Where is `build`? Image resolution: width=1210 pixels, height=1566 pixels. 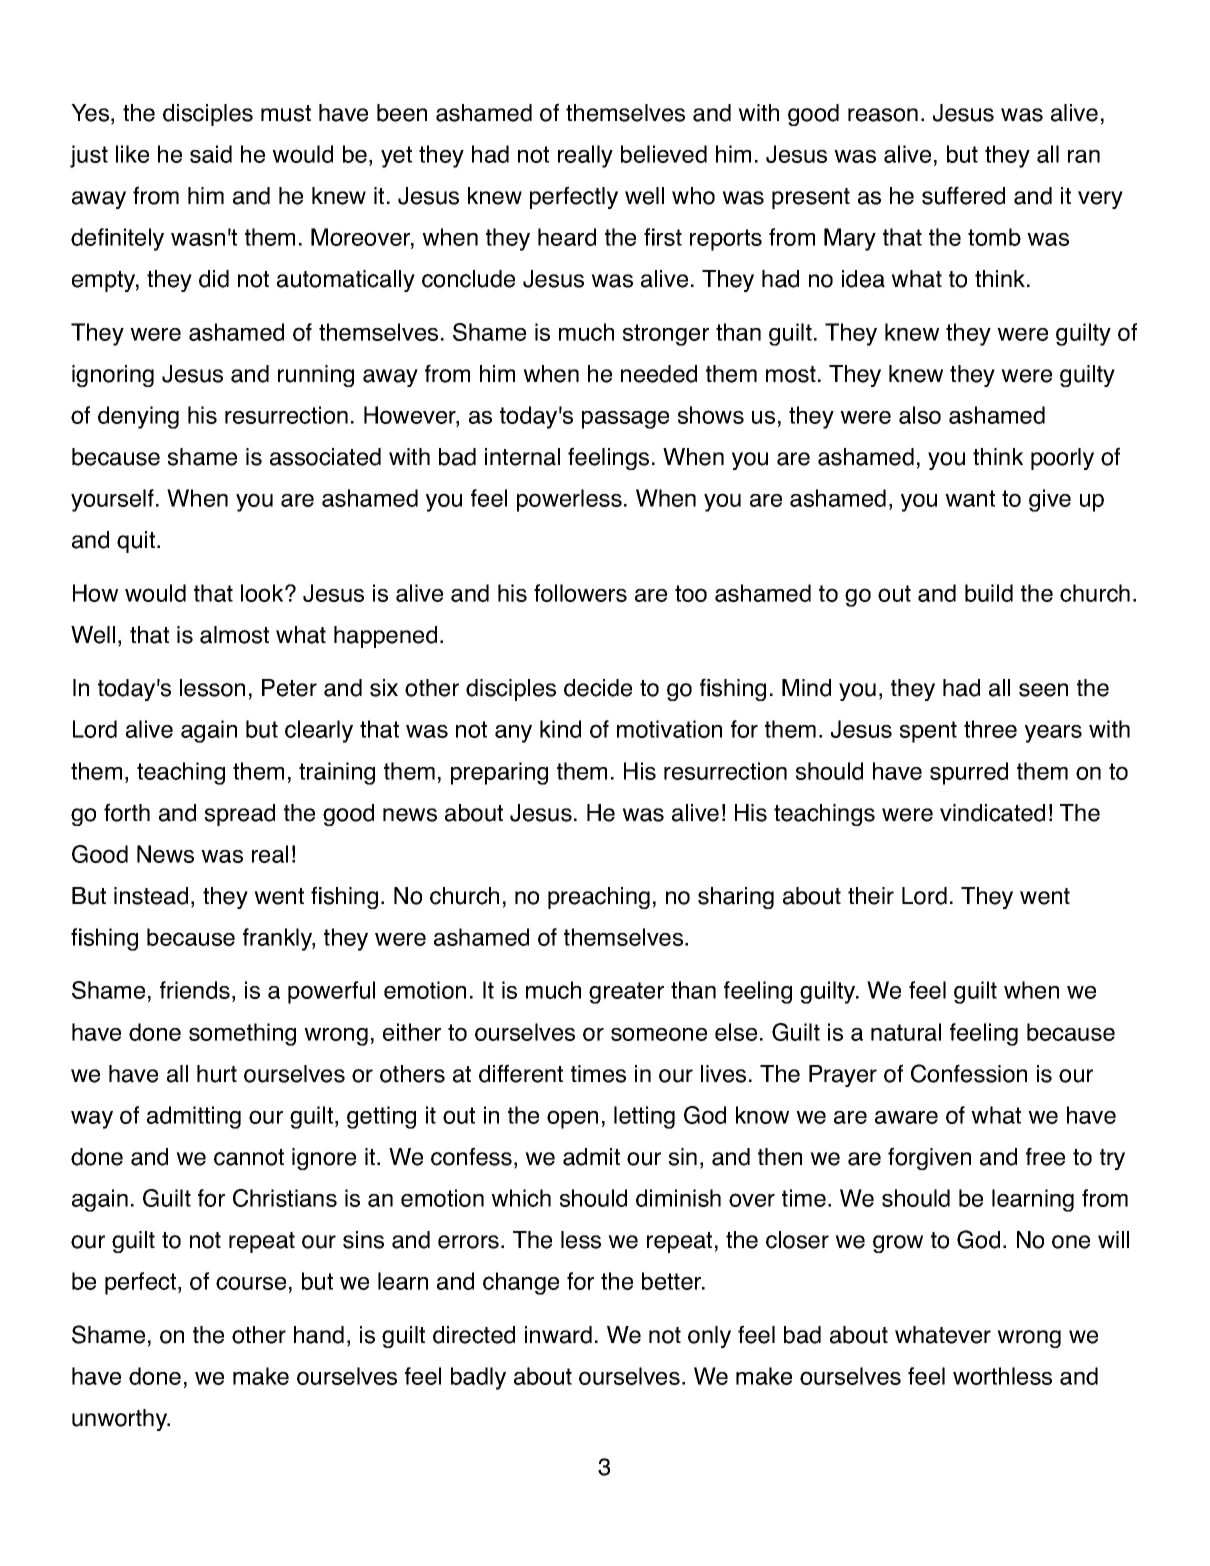 build is located at coordinates (989, 593).
